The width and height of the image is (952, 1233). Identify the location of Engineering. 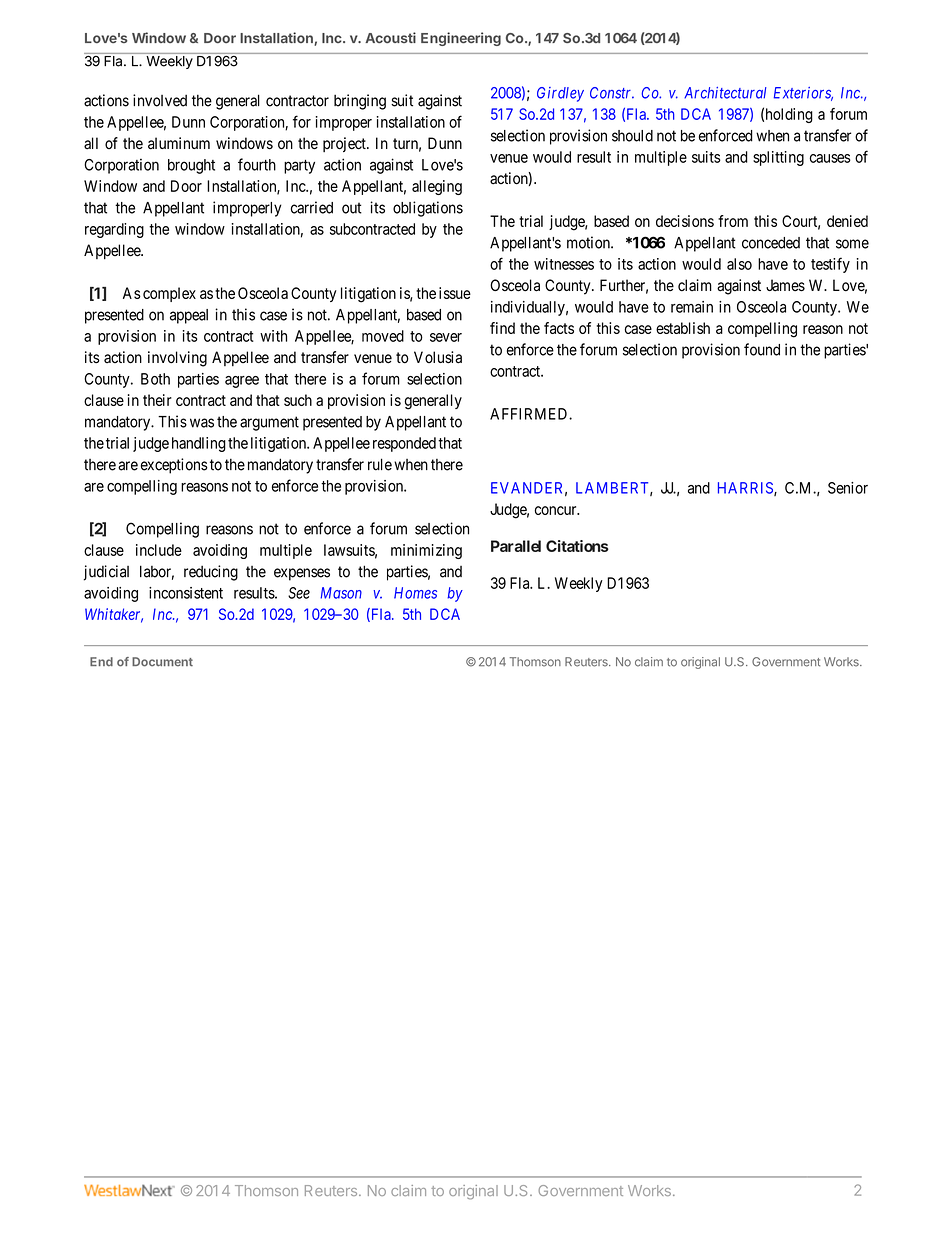
(461, 39).
